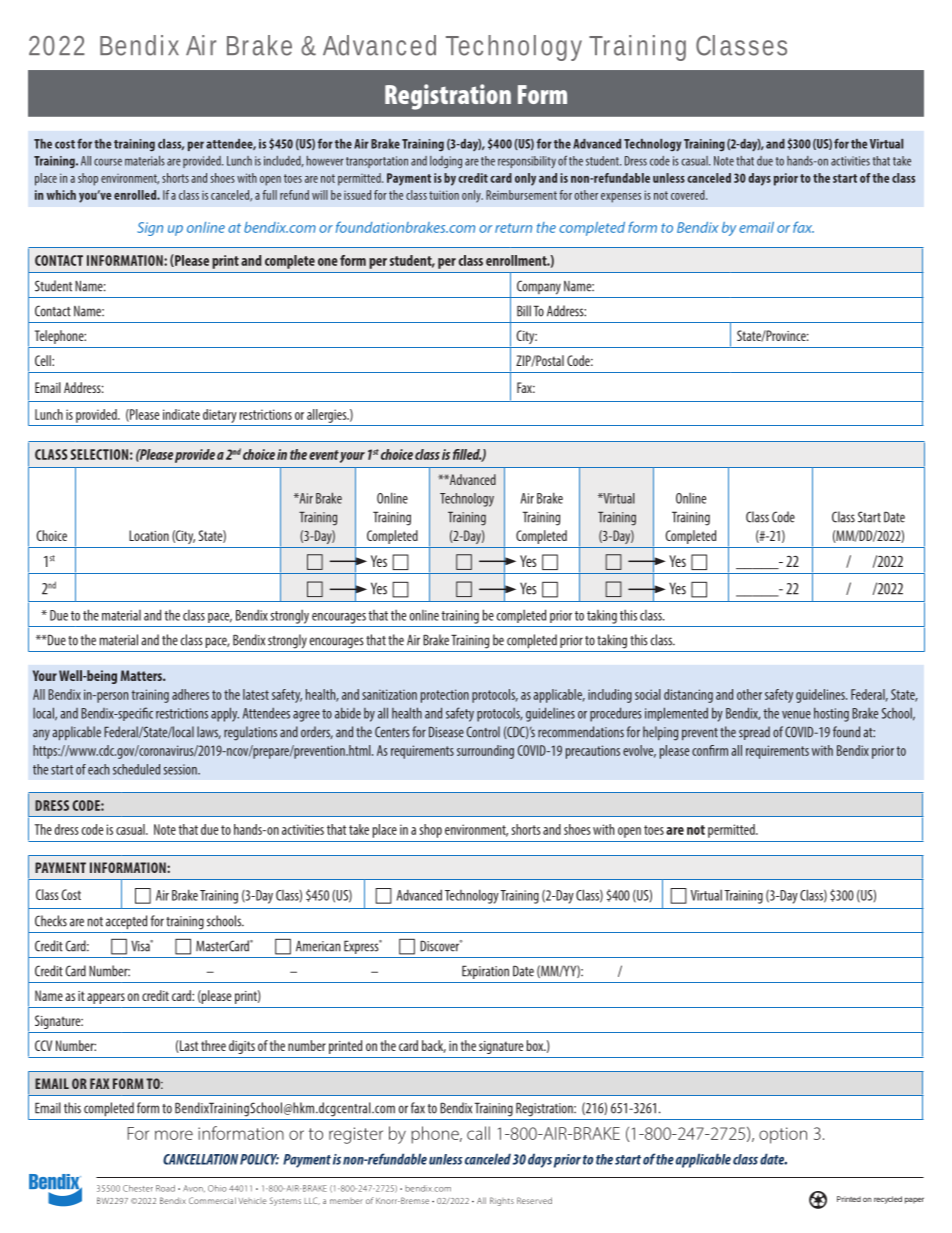  Describe the element at coordinates (445, 696) in the screenshot. I see `protection` at that location.
